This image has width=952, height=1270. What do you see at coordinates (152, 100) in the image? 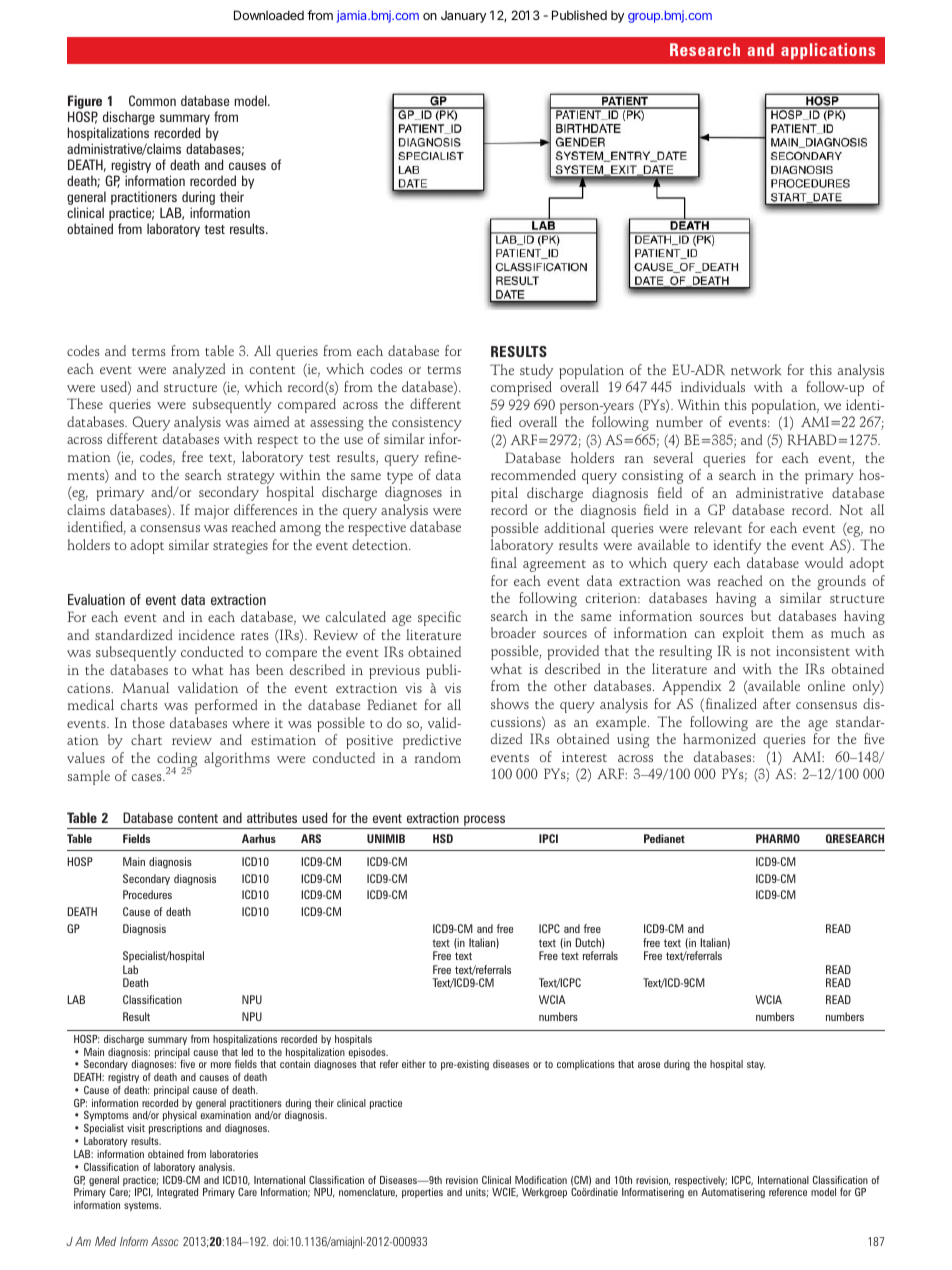
I see `Common` at bounding box center [152, 100].
